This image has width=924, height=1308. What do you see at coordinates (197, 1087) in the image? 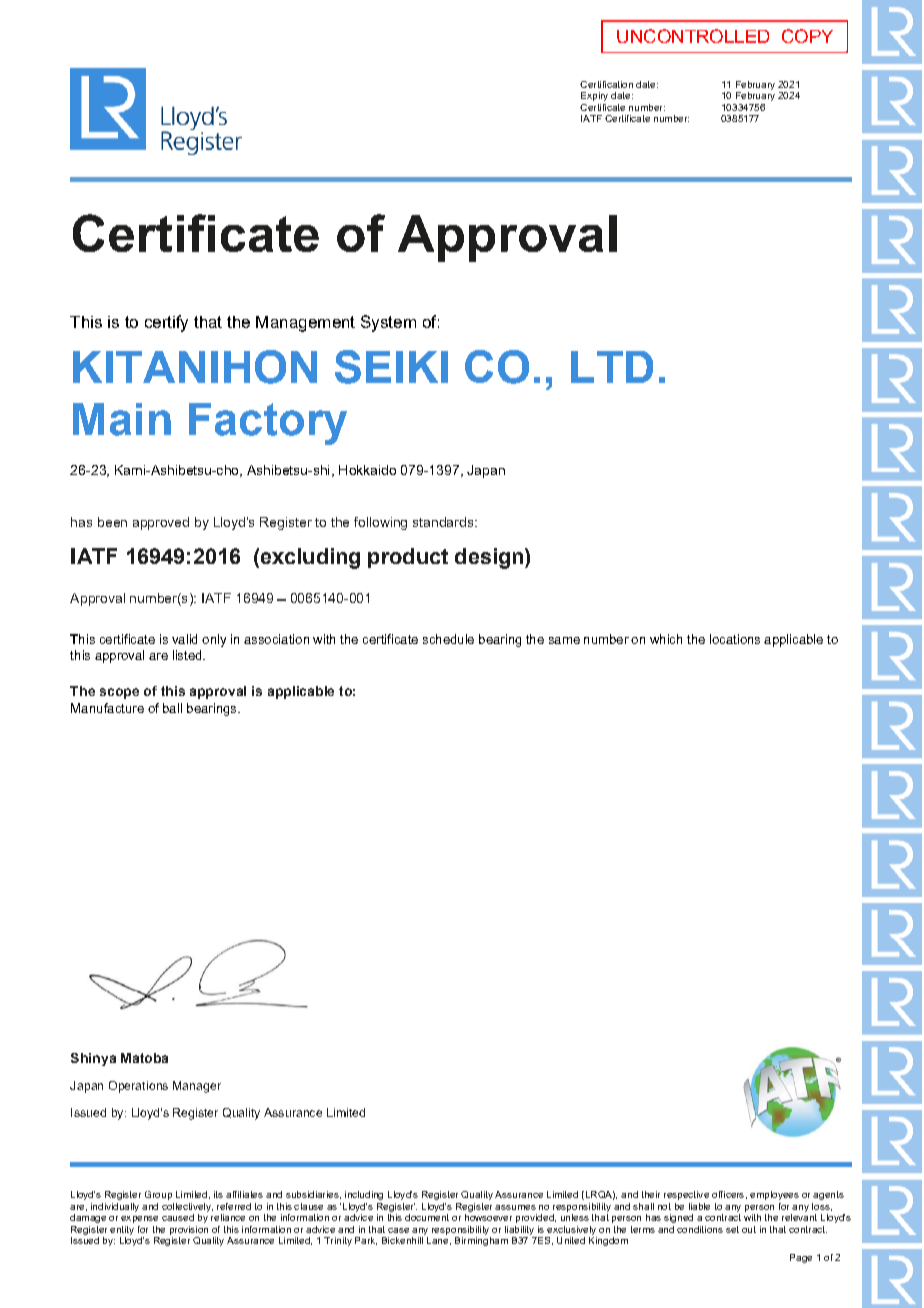
I see `Manager` at bounding box center [197, 1087].
